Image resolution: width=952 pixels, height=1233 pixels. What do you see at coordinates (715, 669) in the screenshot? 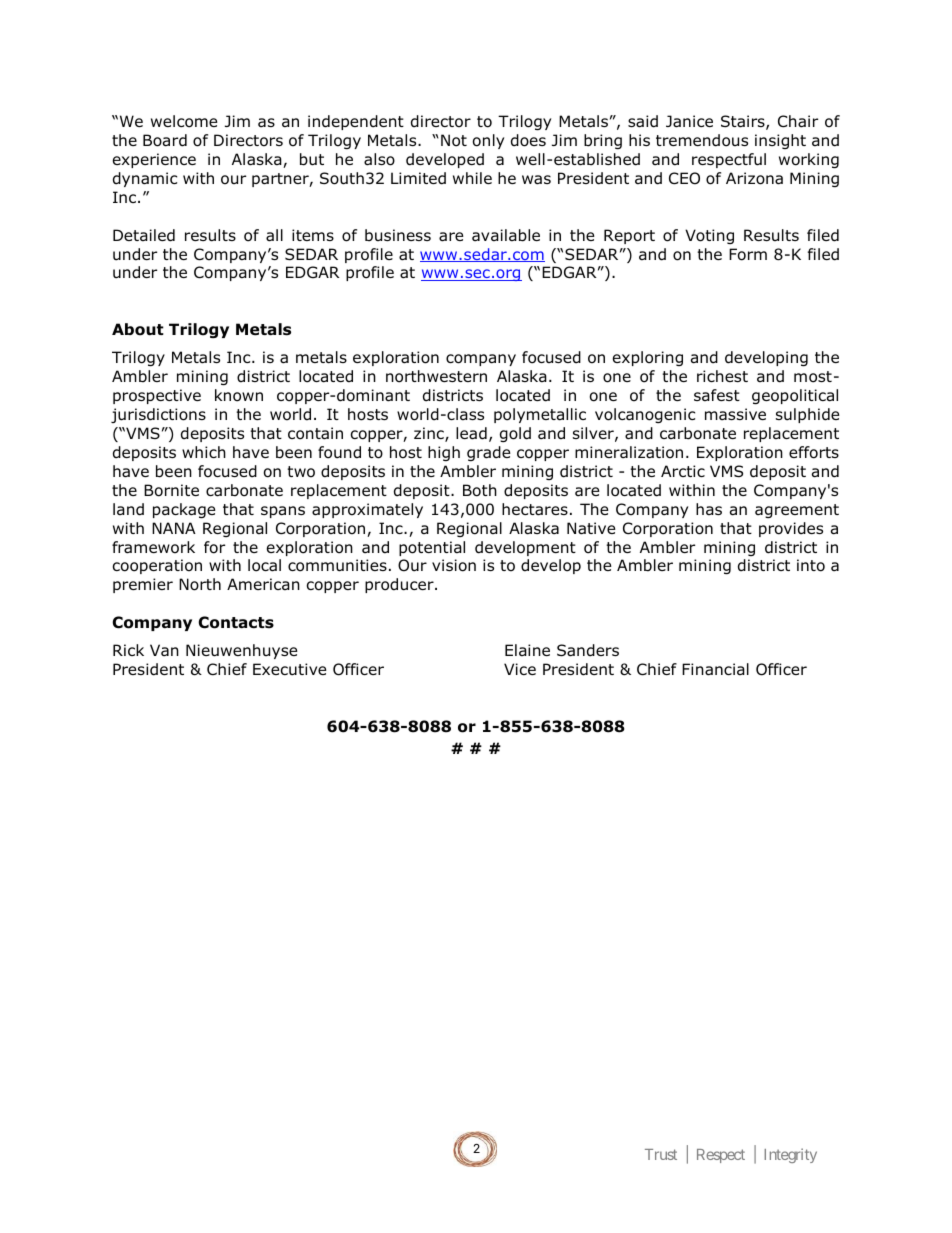
I see `Financial` at bounding box center [715, 669].
